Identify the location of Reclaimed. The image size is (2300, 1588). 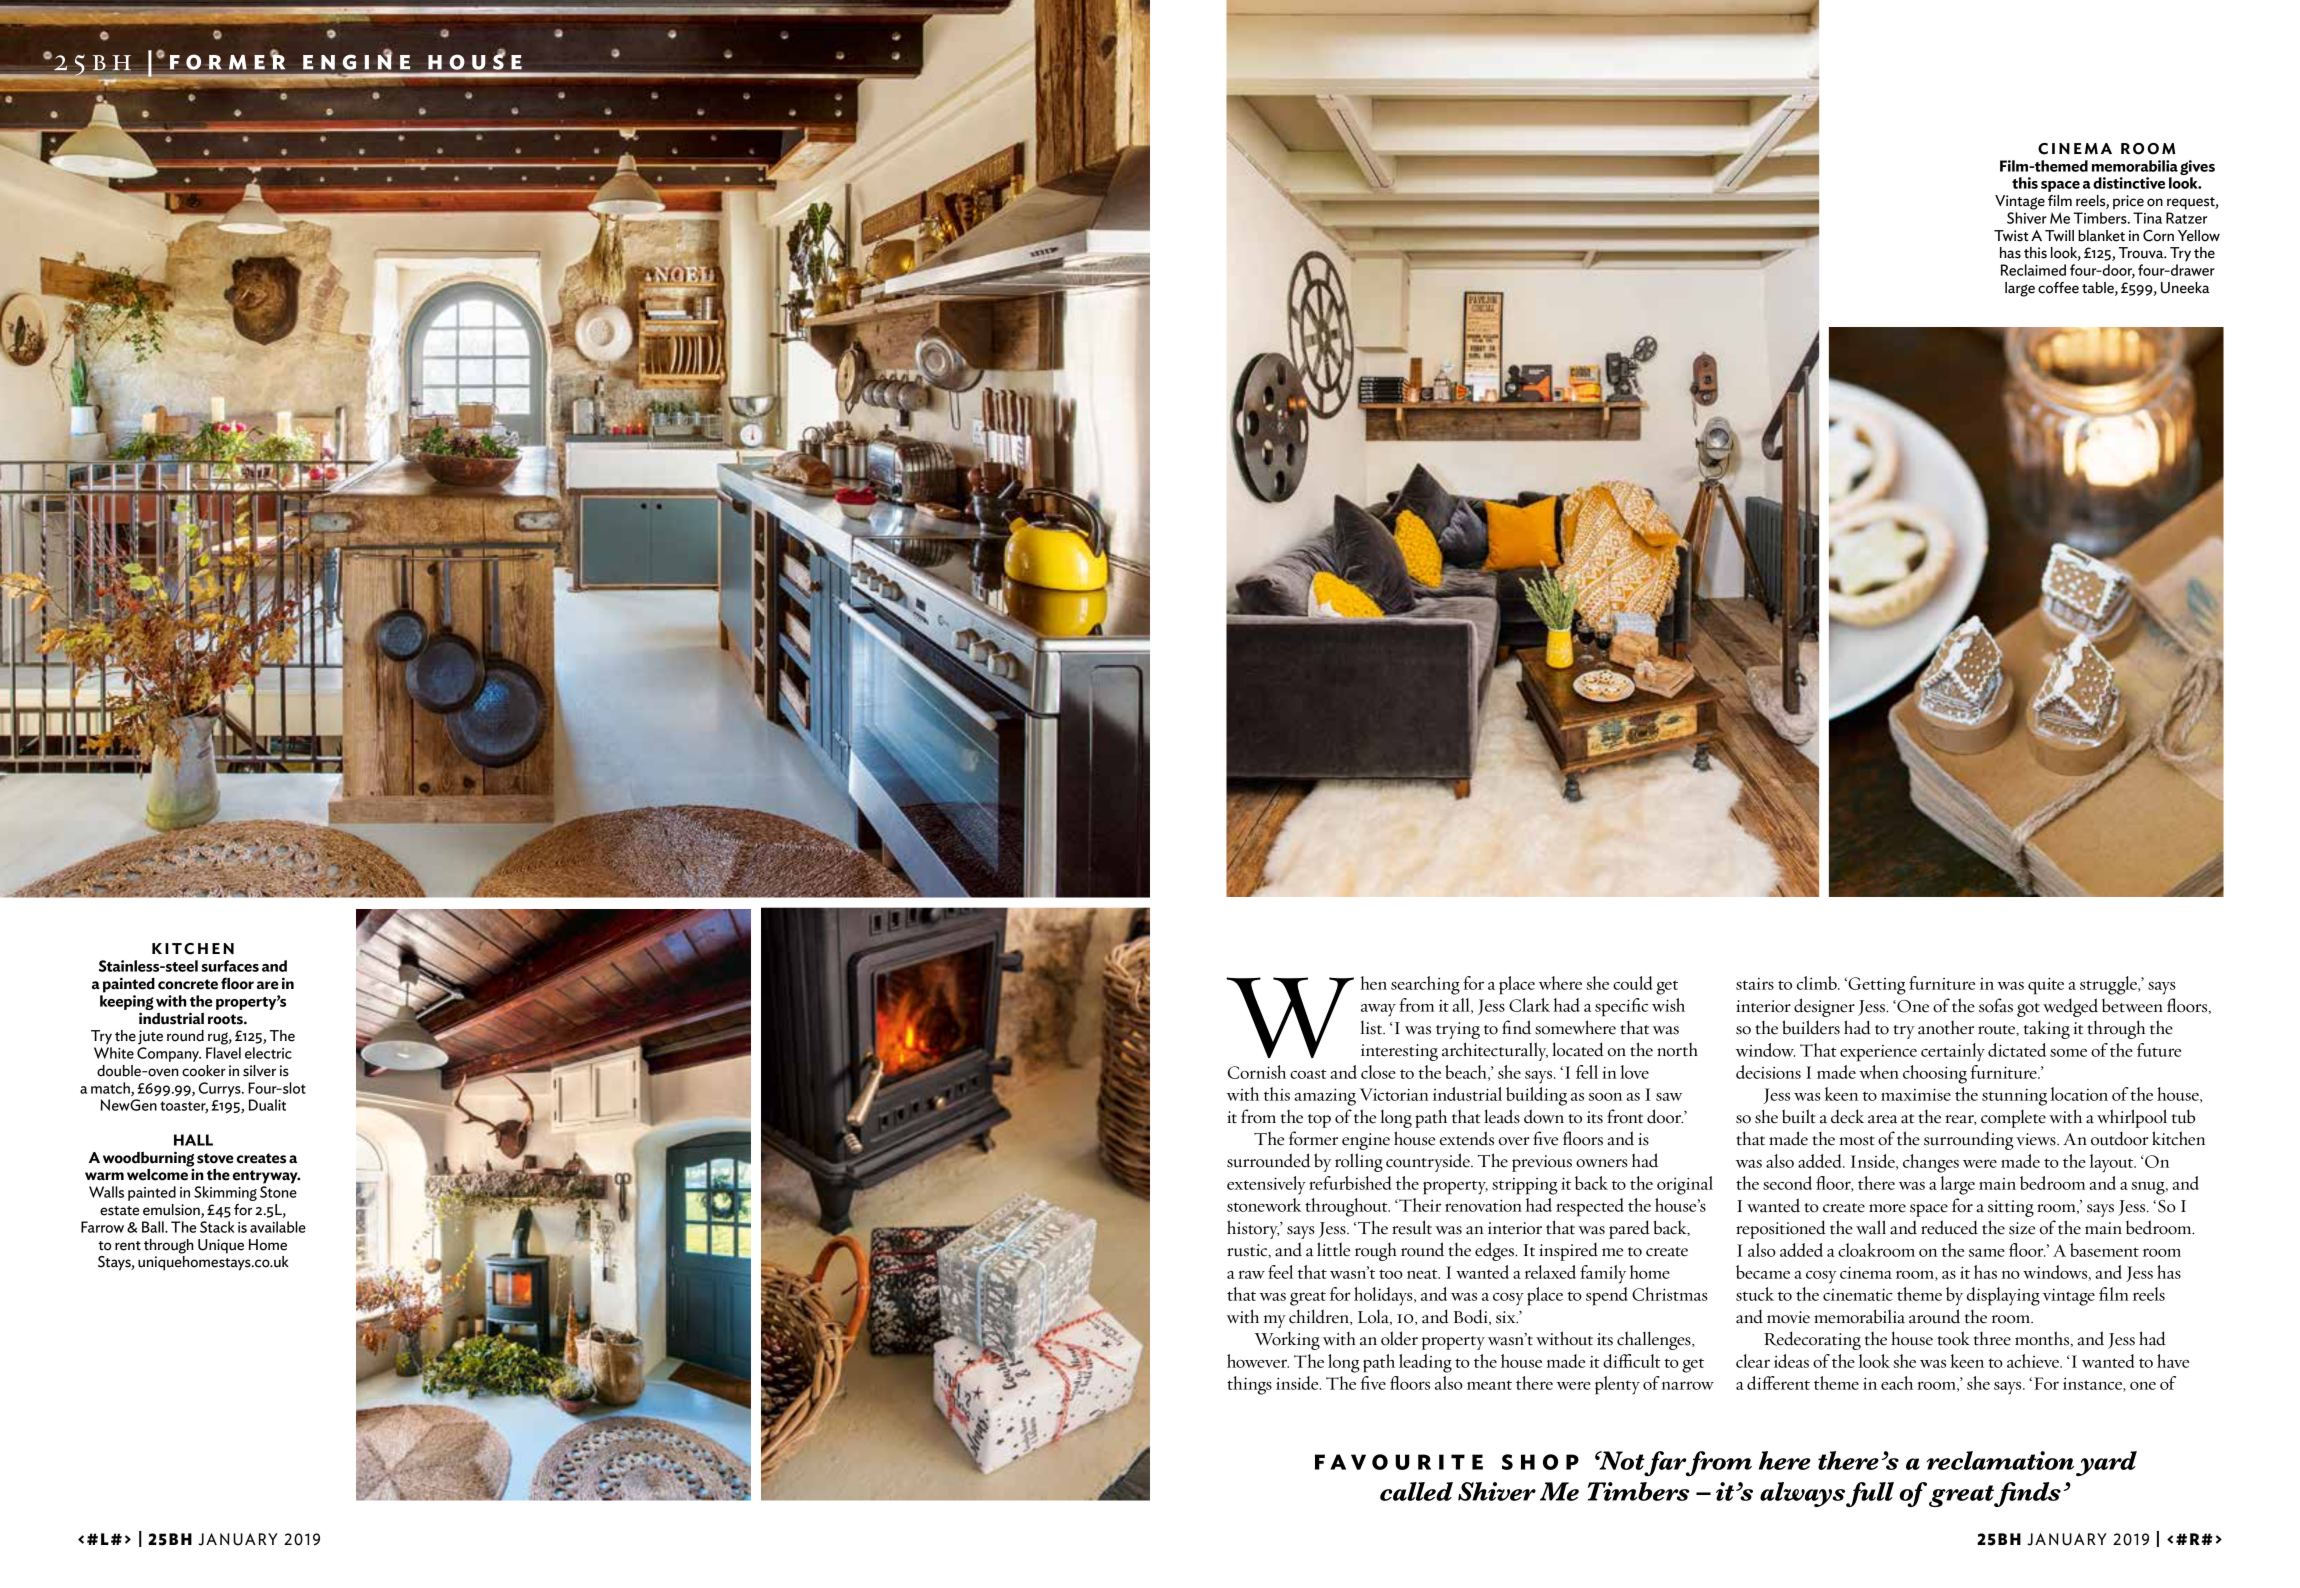
(2033, 270).
